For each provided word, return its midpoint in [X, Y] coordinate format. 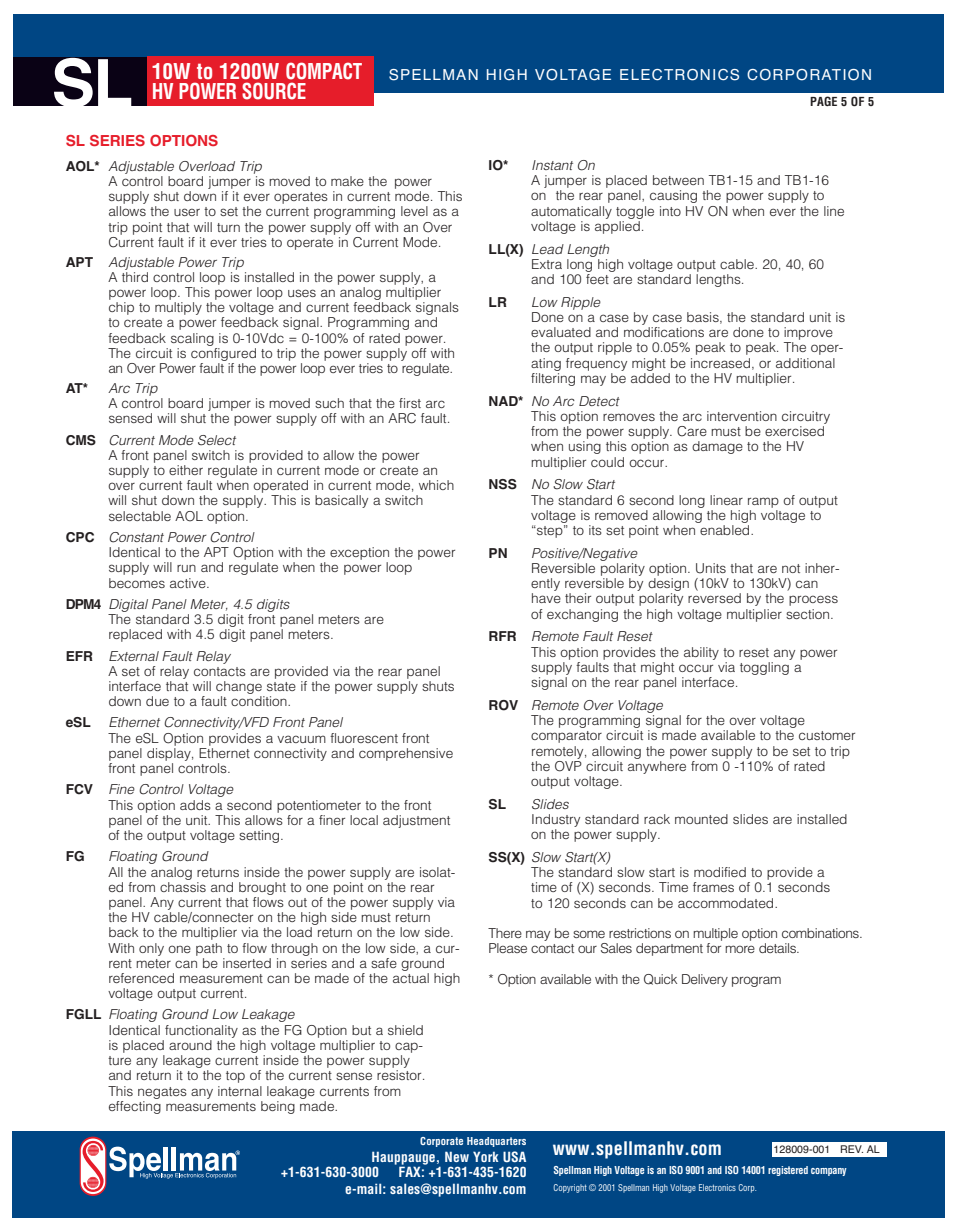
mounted [701, 819]
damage [717, 447]
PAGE [823, 101]
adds [195, 805]
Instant [552, 165]
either [186, 470]
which [436, 485]
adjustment [416, 821]
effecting [135, 1106]
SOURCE [274, 91]
